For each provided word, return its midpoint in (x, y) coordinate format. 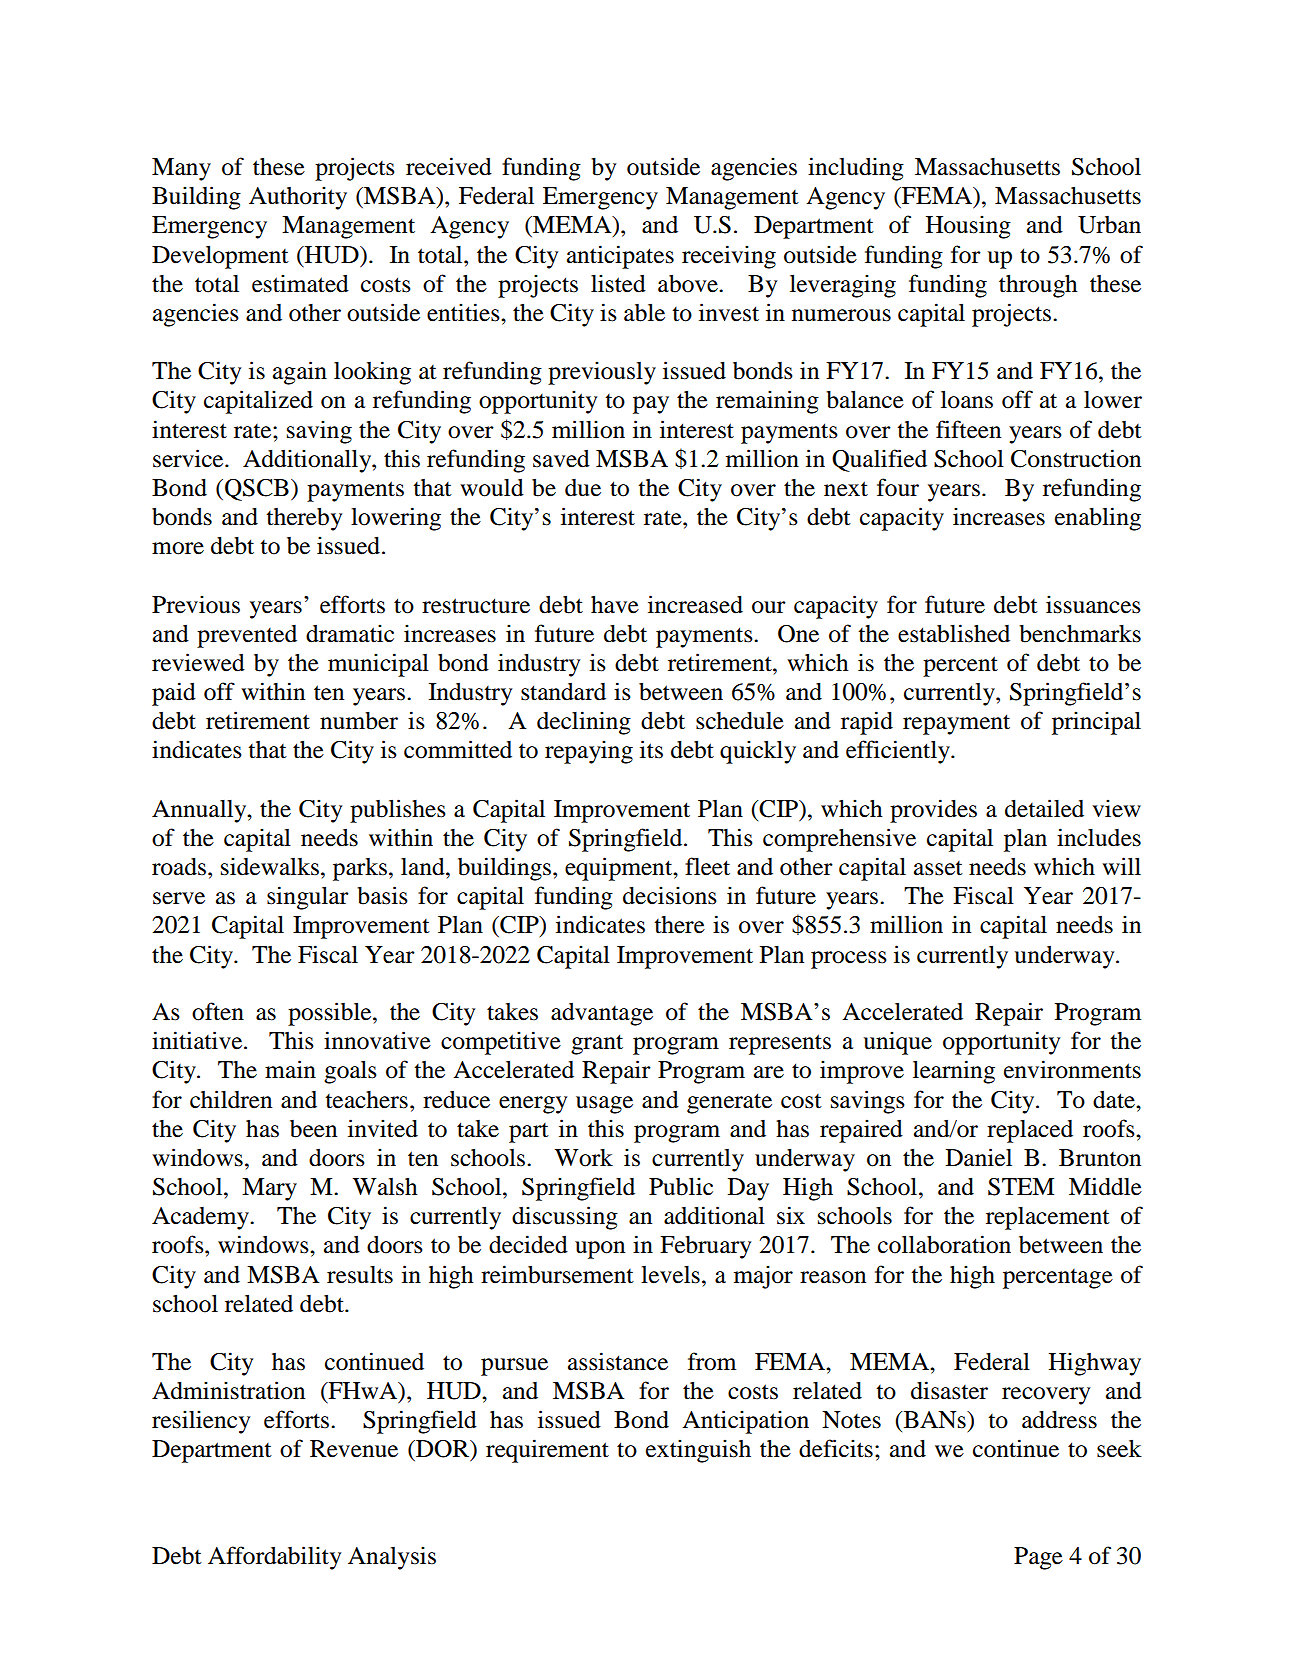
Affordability (274, 1558)
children (231, 1099)
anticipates (620, 257)
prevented (247, 636)
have (615, 605)
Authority (298, 198)
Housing (968, 227)
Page (1038, 1558)
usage (604, 1105)
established (954, 633)
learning (954, 1072)
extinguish (698, 1451)
